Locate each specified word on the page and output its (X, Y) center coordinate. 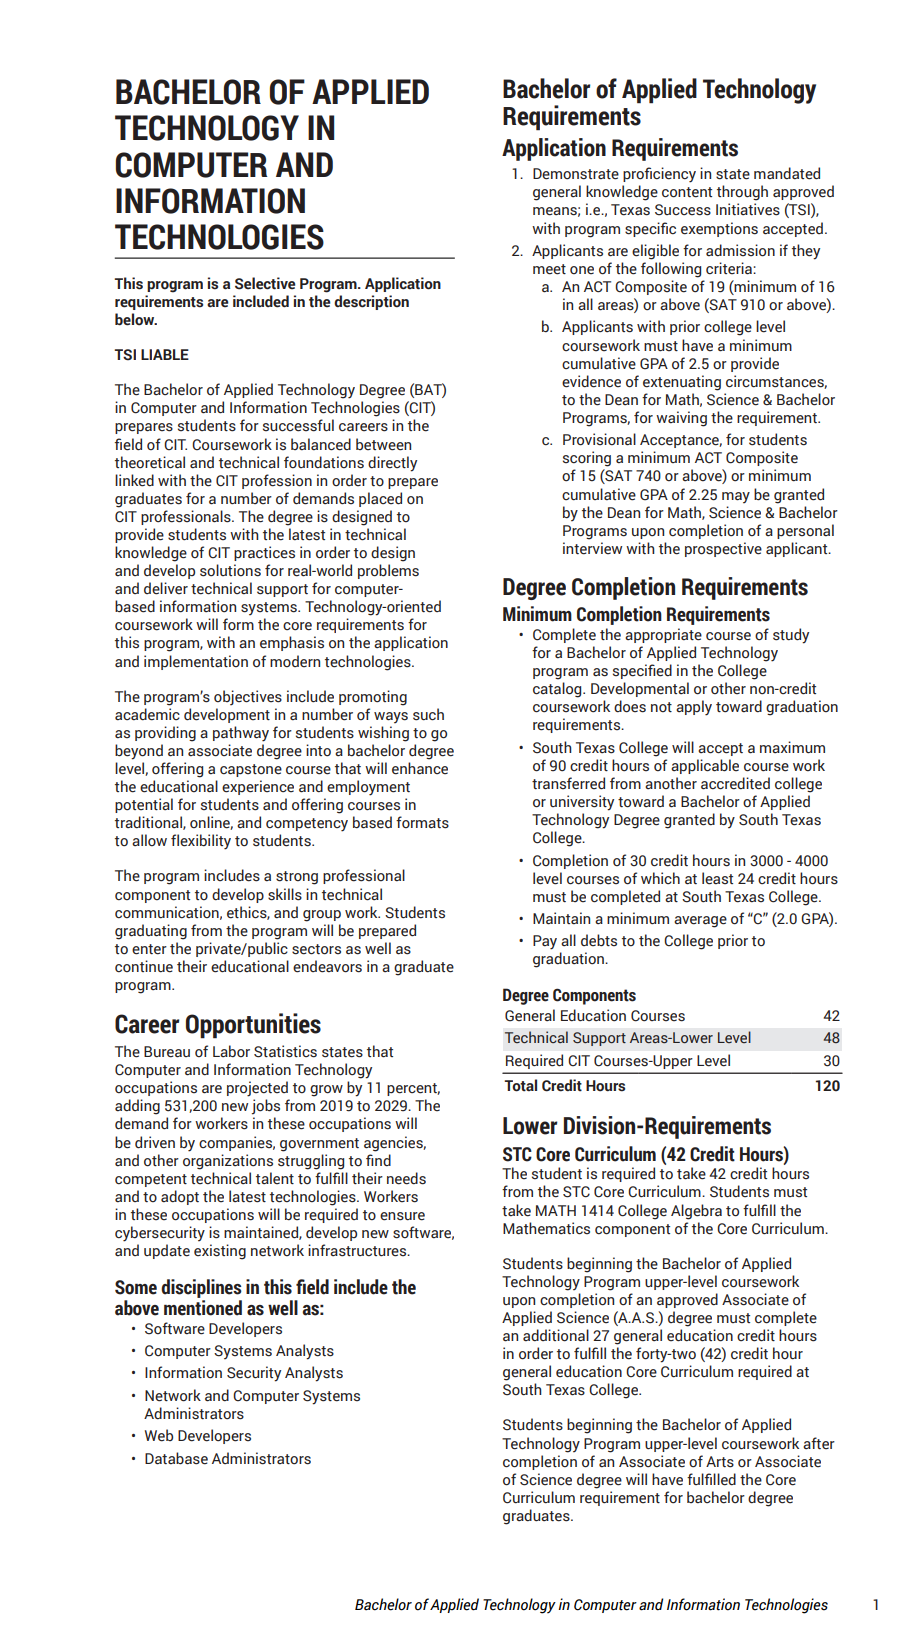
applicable (705, 766)
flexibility (201, 842)
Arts (720, 1462)
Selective (265, 283)
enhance (420, 768)
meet (549, 269)
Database (176, 1458)
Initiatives (748, 209)
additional (556, 1335)
